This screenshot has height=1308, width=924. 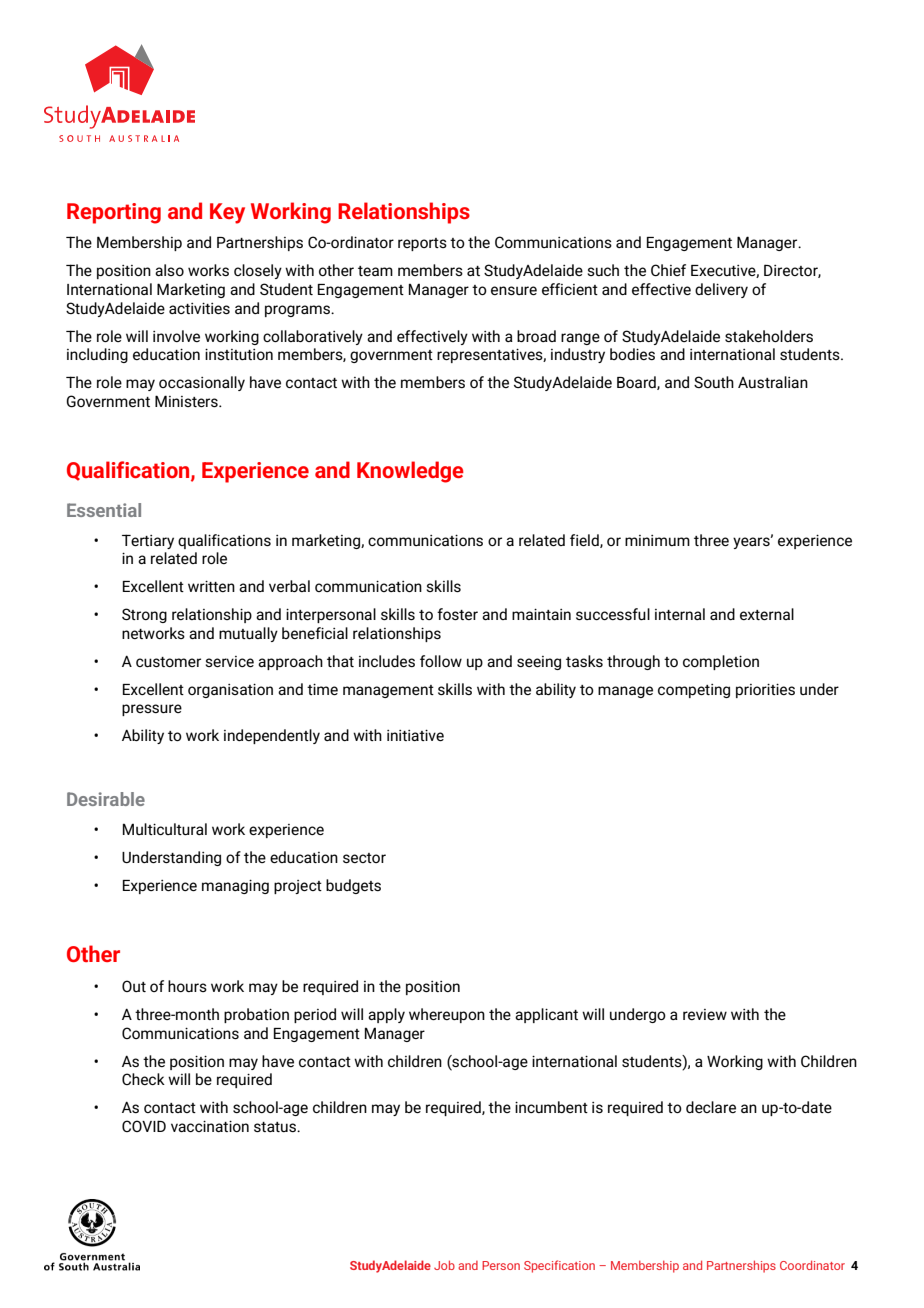 What do you see at coordinates (694, 691) in the screenshot?
I see `competing` at bounding box center [694, 691].
